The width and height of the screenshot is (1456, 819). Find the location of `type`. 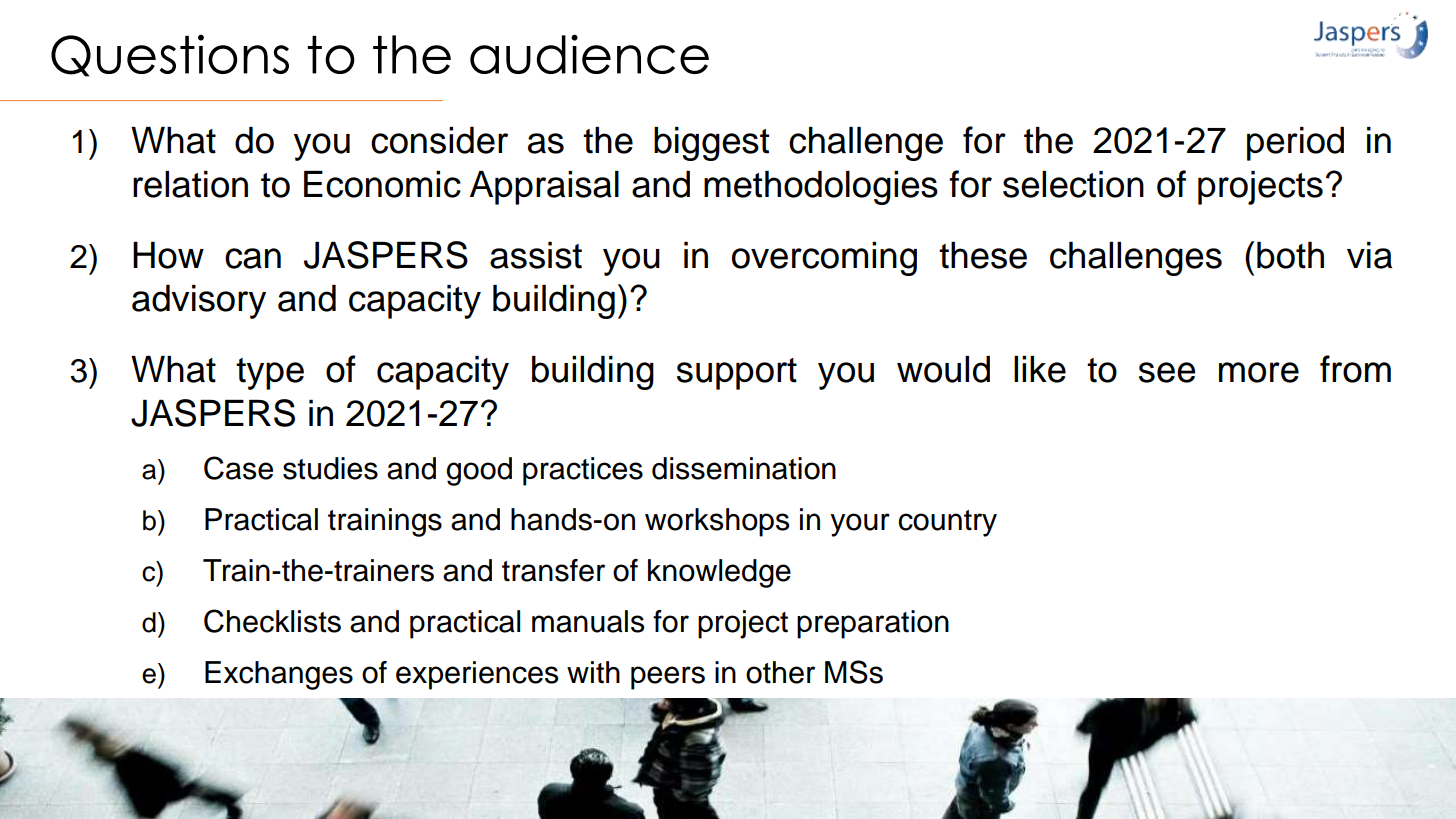

type is located at coordinates (270, 374).
